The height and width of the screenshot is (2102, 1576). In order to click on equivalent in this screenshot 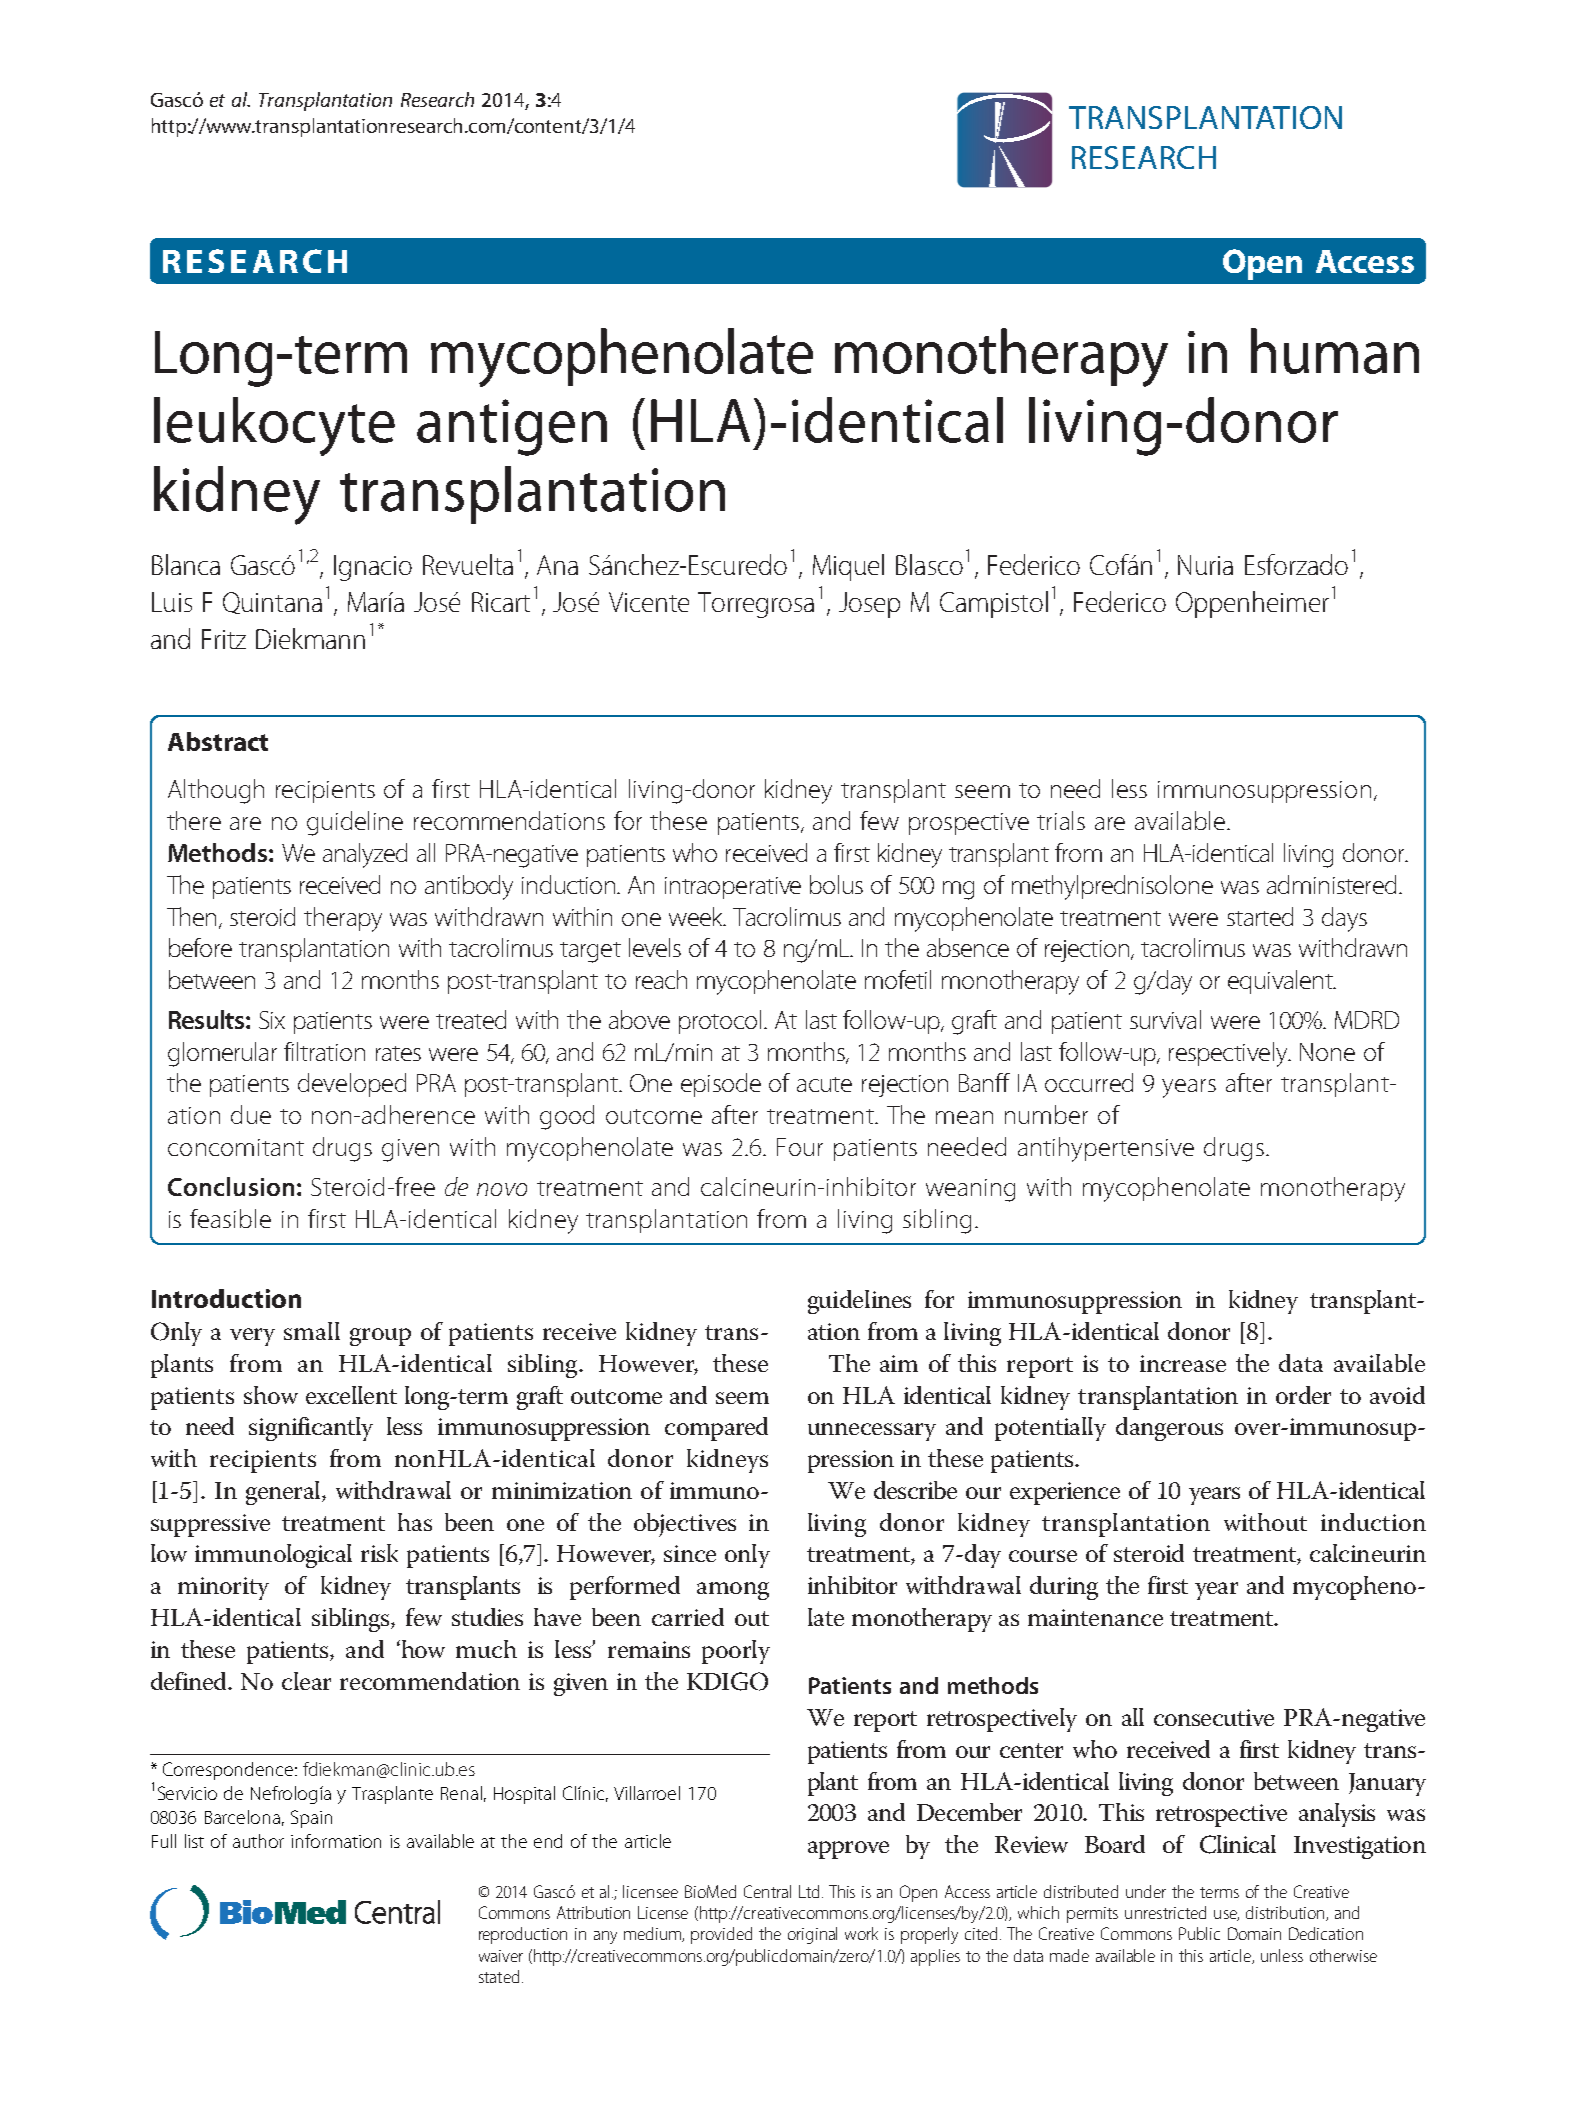, I will do `click(1281, 982)`.
